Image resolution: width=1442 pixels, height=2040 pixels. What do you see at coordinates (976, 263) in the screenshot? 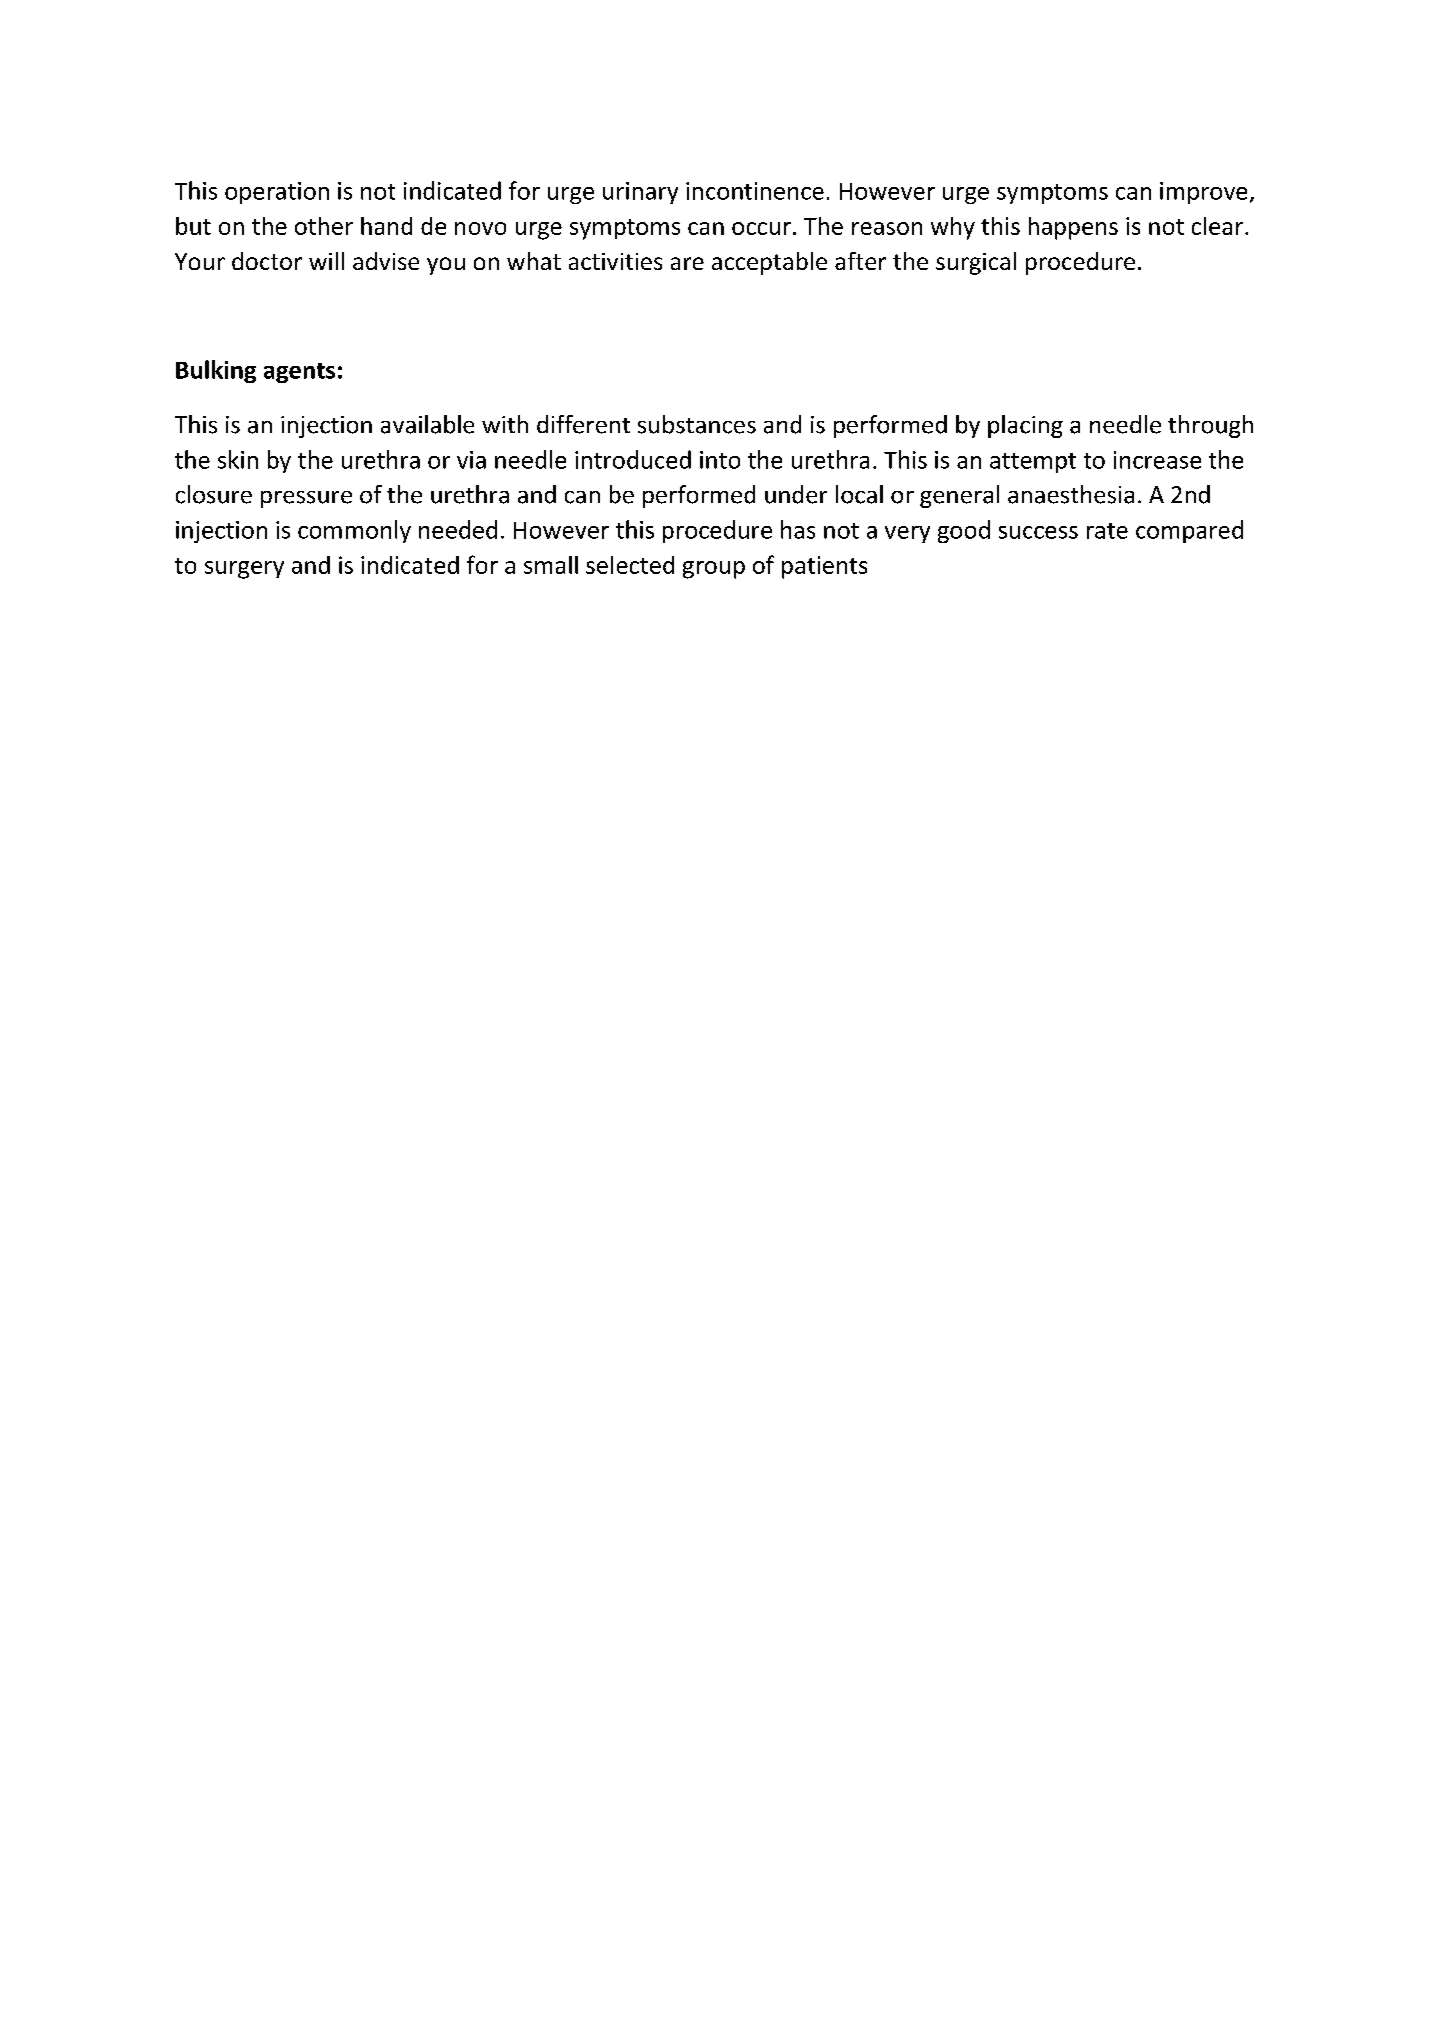
I see `surgical` at bounding box center [976, 263].
